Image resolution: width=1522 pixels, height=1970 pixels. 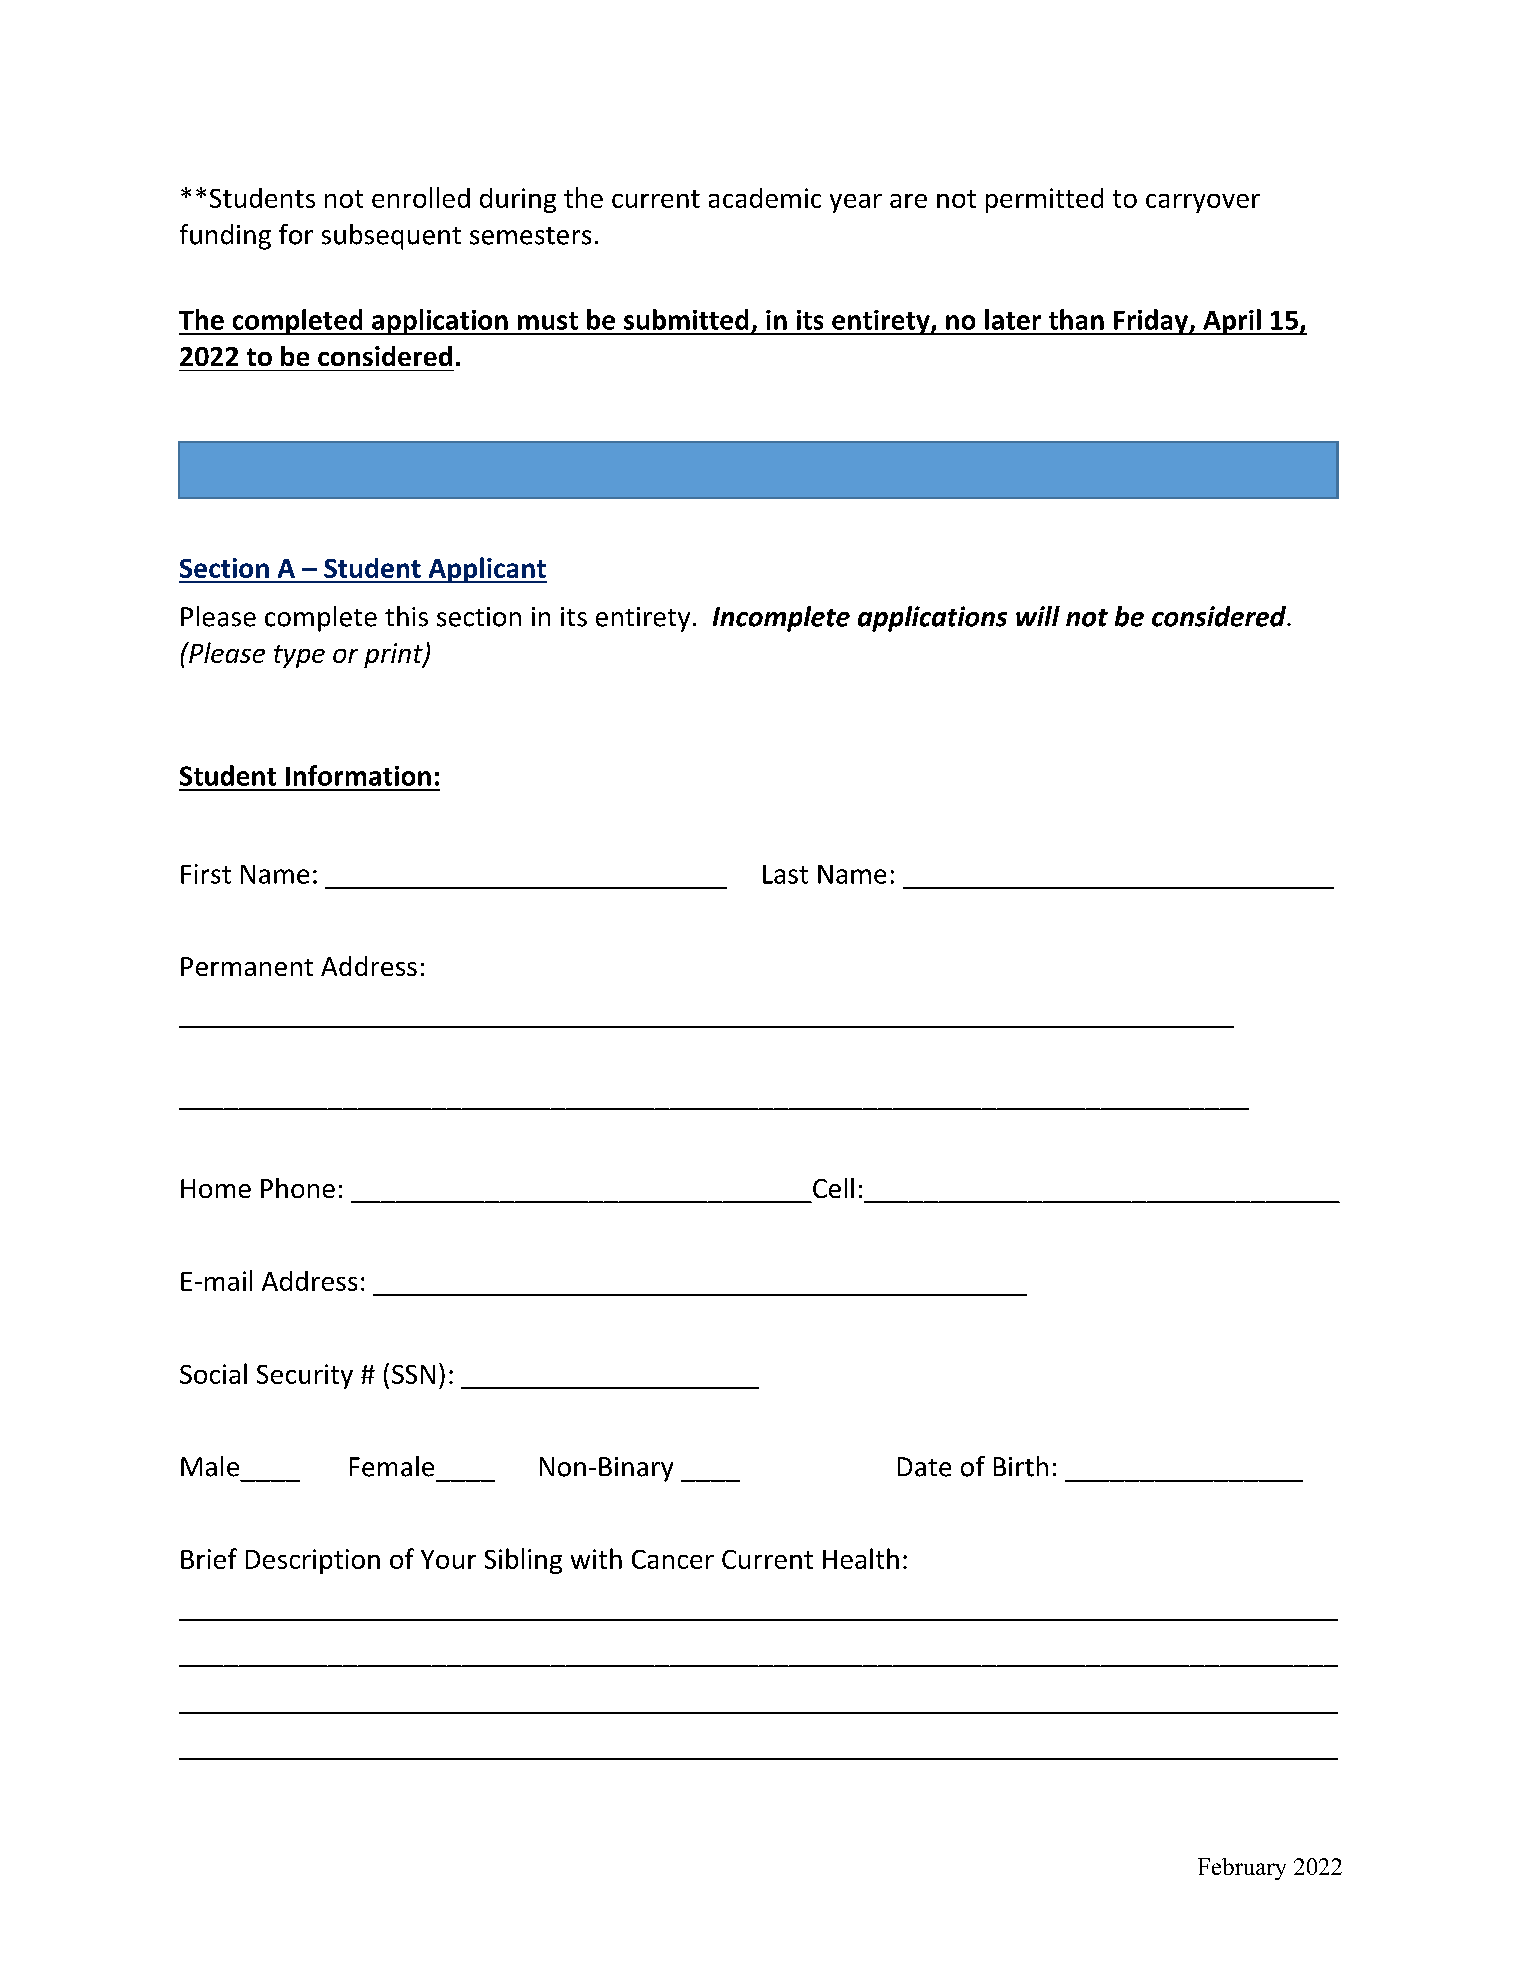 What do you see at coordinates (785, 874) in the page?
I see `Last` at bounding box center [785, 874].
